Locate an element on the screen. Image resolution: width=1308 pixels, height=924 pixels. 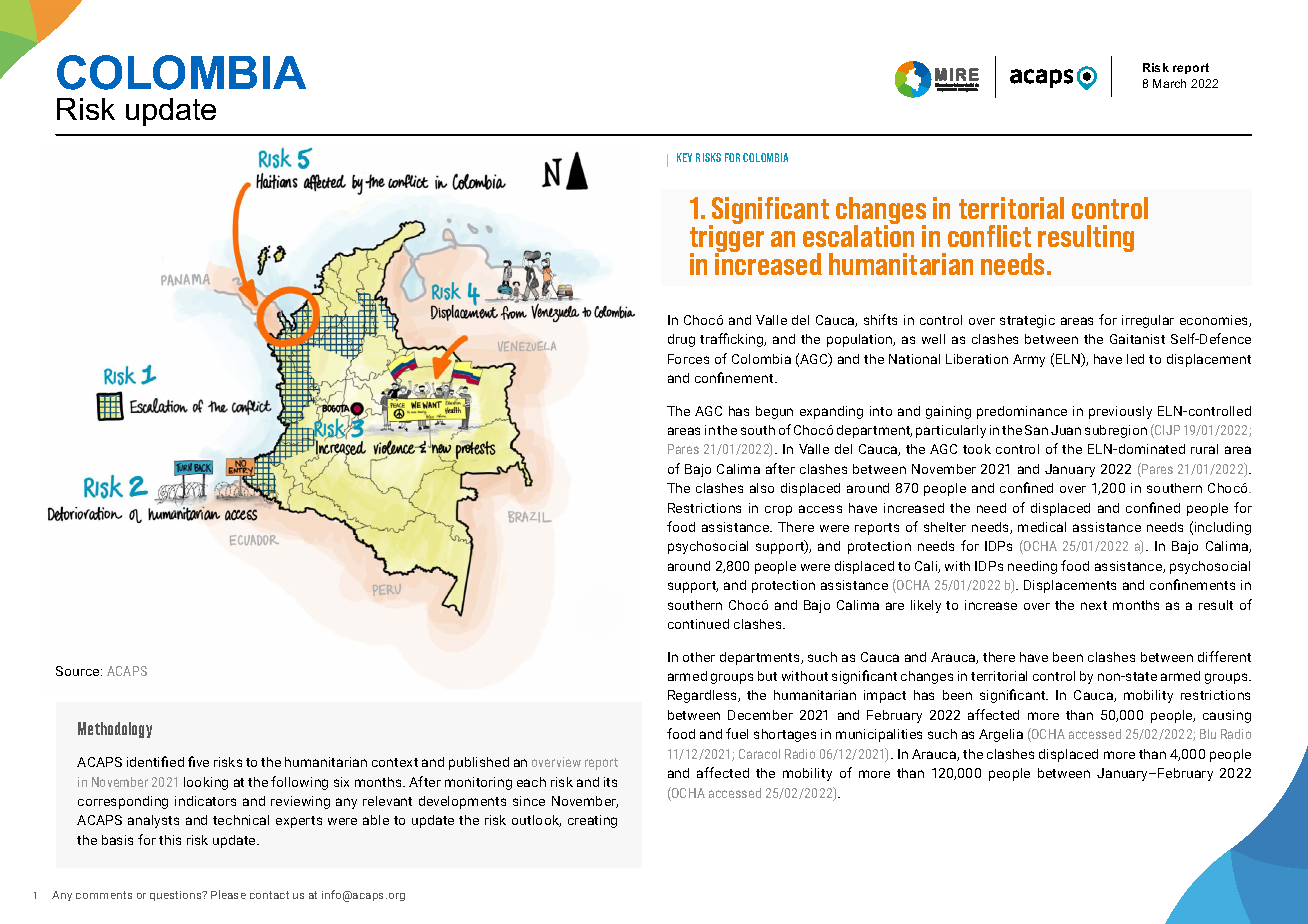
creating is located at coordinates (592, 821).
